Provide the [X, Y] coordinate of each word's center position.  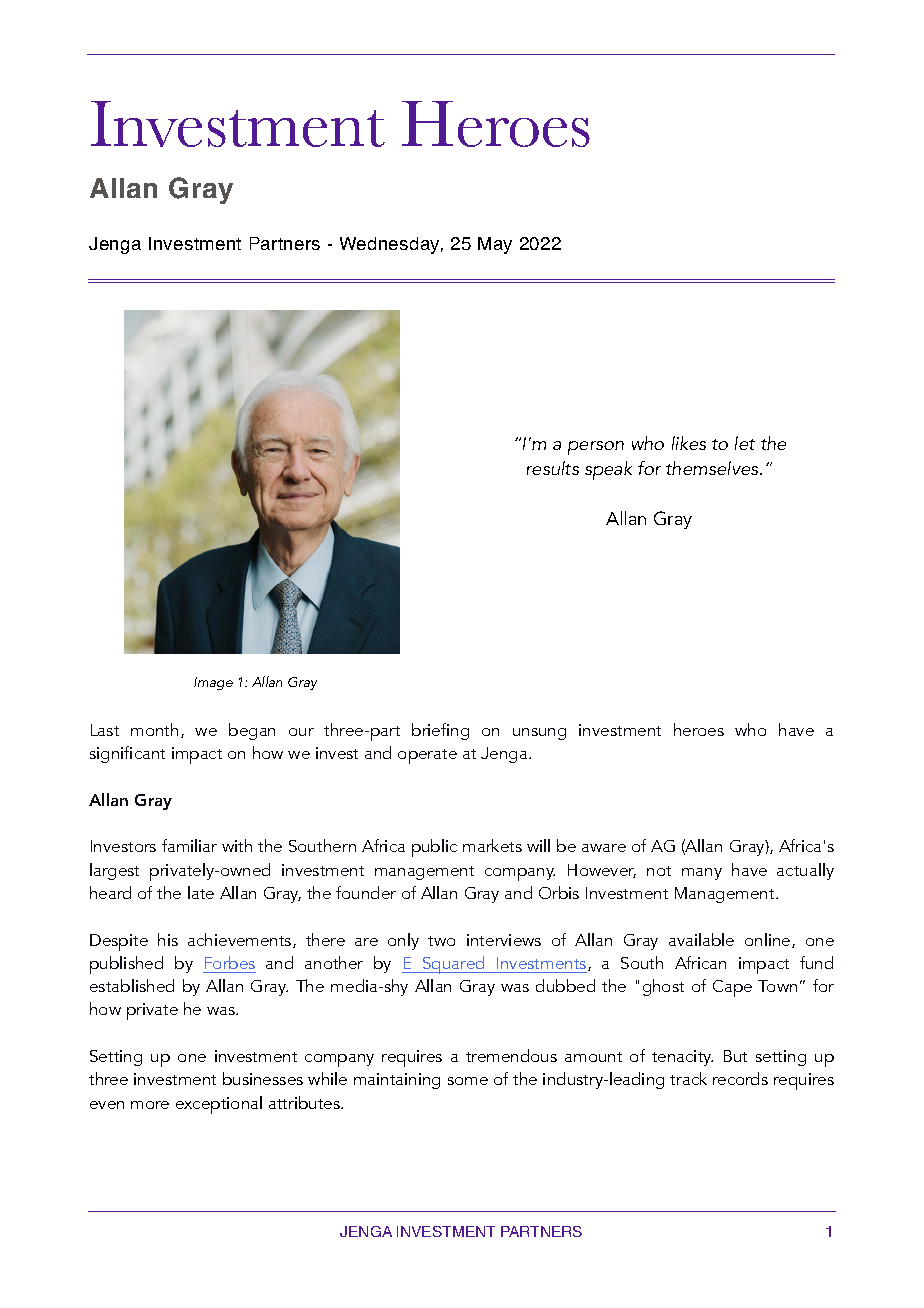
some [468, 1081]
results [553, 468]
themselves [713, 468]
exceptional [219, 1105]
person [596, 448]
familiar [189, 845]
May [495, 245]
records [740, 1078]
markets [492, 845]
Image [213, 683]
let [745, 443]
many [702, 874]
